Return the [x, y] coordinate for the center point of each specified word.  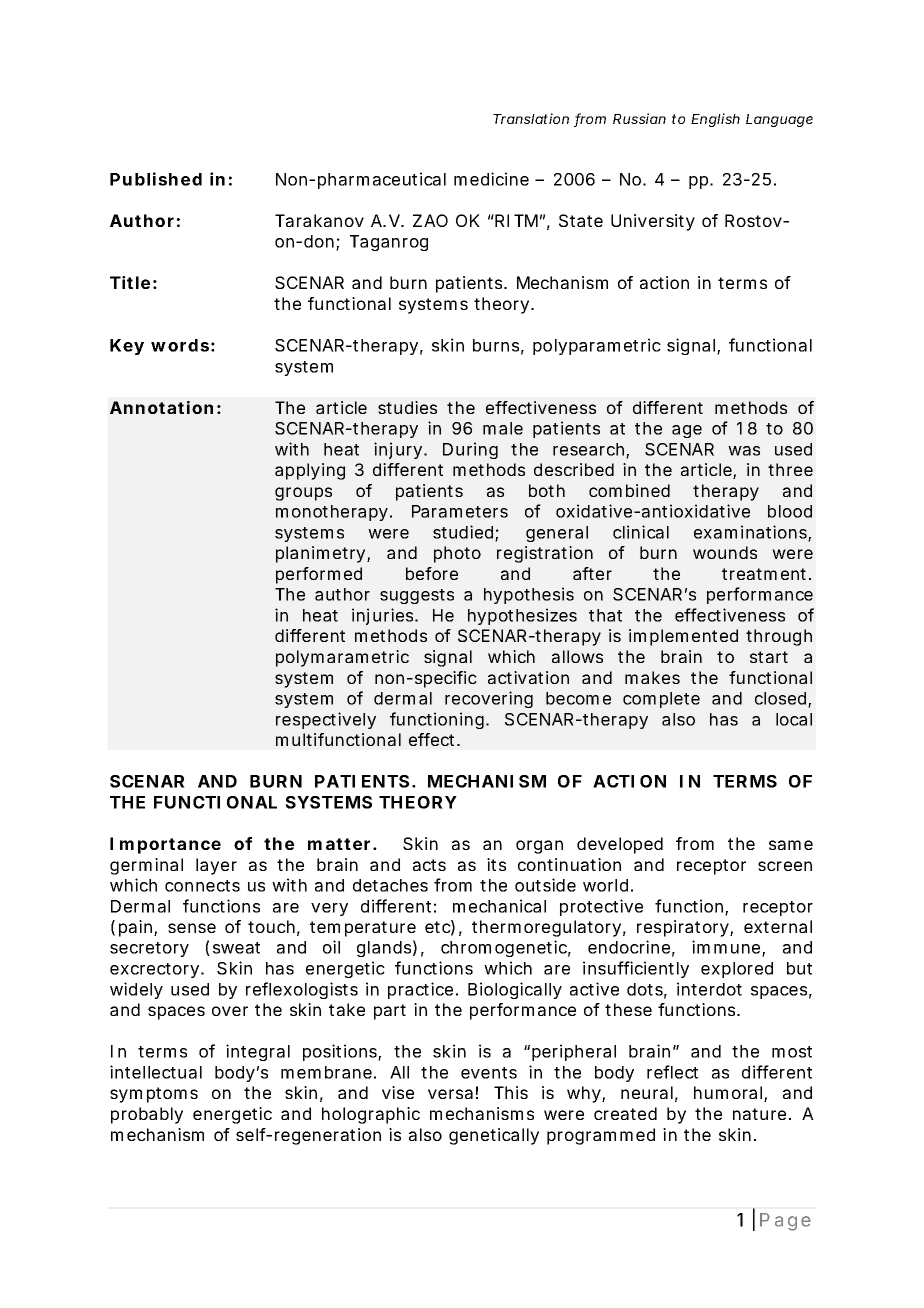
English [715, 120]
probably [147, 1115]
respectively [326, 720]
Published [156, 179]
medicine [491, 179]
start [769, 657]
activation [528, 677]
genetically [494, 1136]
